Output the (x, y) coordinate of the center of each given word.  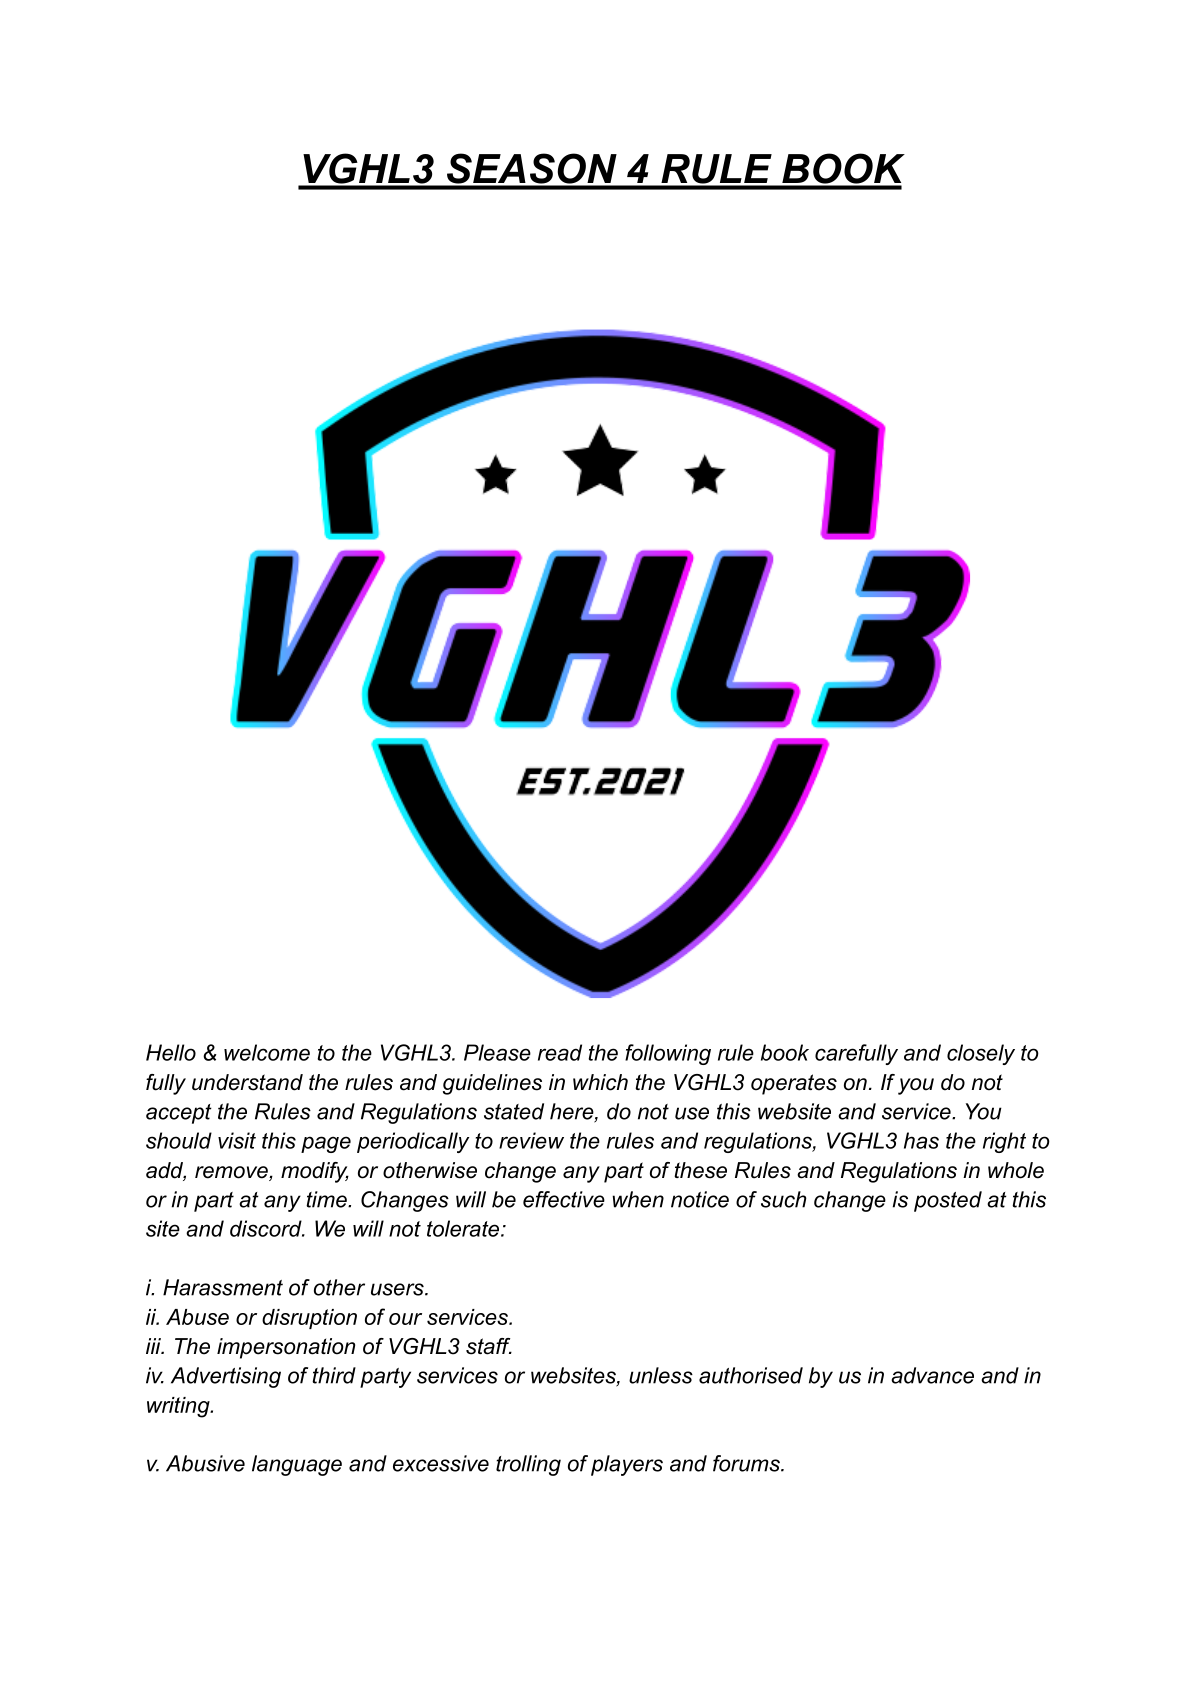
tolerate (464, 1228)
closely (981, 1054)
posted (948, 1201)
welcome (267, 1052)
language (297, 1465)
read (560, 1052)
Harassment (223, 1287)
